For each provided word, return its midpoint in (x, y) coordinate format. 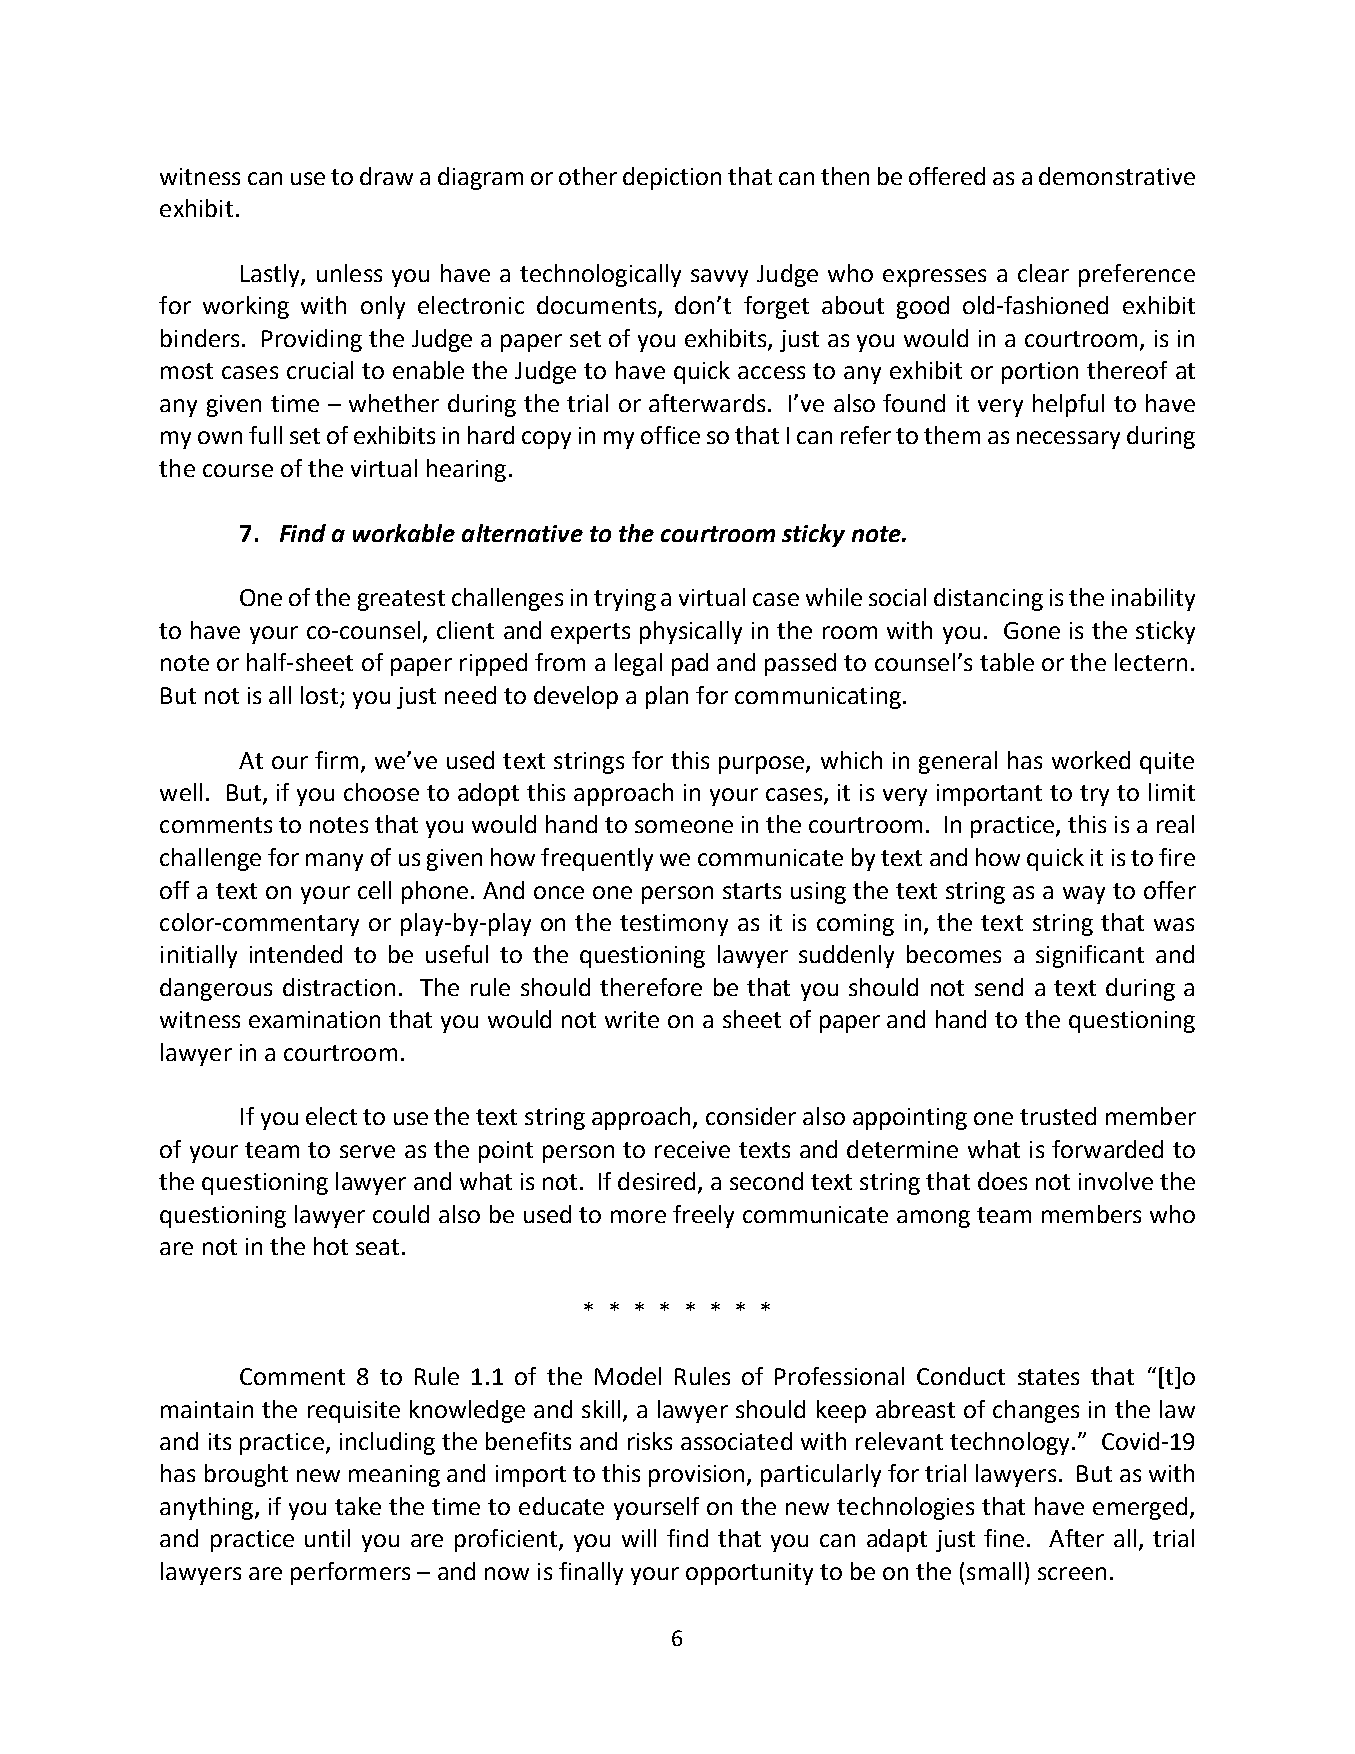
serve (367, 1151)
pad (690, 664)
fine (1004, 1538)
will (639, 1538)
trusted (1058, 1116)
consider (751, 1116)
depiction (672, 178)
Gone (1032, 630)
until (327, 1538)
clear (1043, 273)
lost (319, 695)
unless (349, 273)
